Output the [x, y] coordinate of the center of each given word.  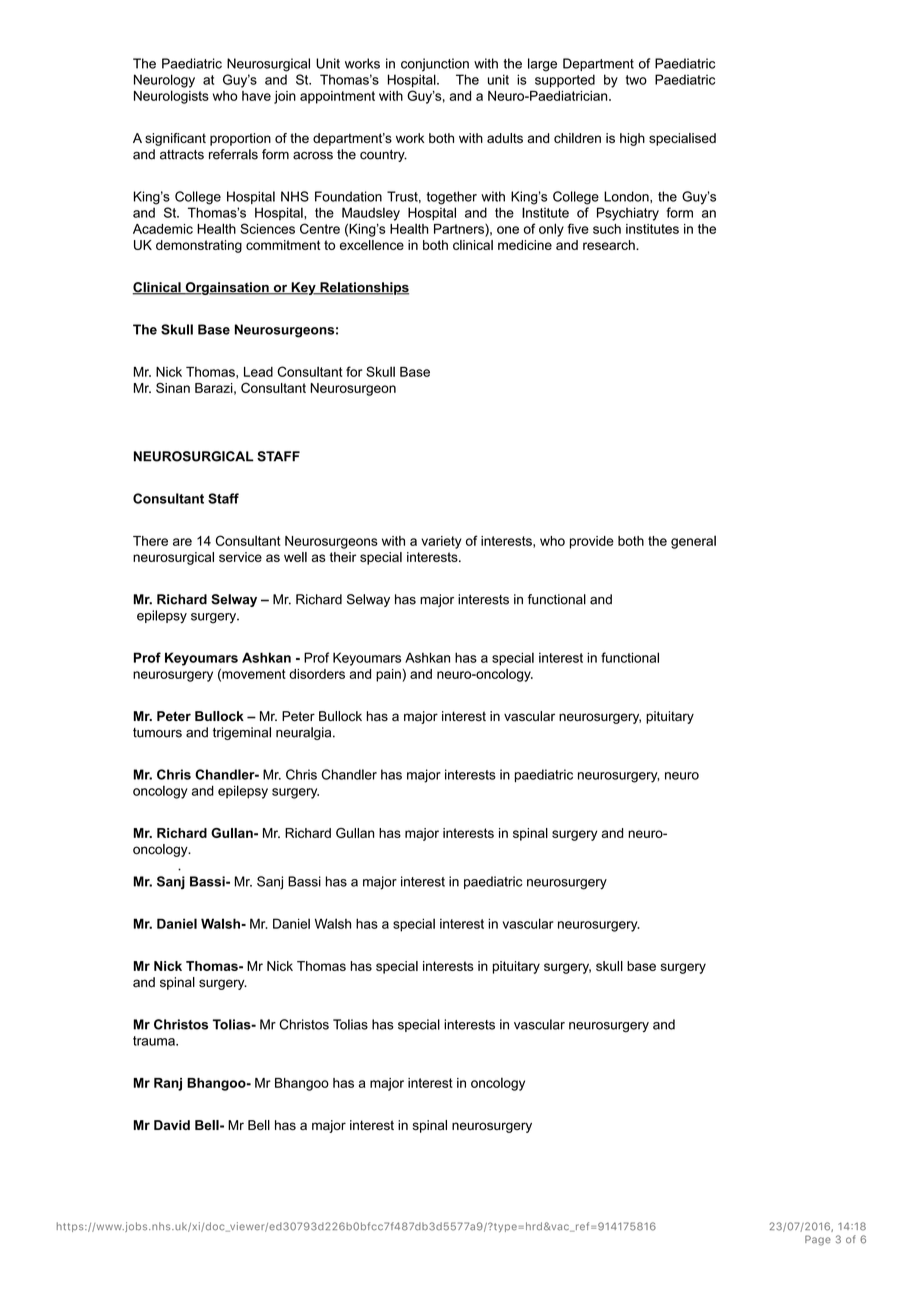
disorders [317, 674]
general [693, 542]
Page [818, 1240]
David [172, 1125]
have [256, 96]
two [636, 80]
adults [505, 138]
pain [389, 675]
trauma [155, 1041]
